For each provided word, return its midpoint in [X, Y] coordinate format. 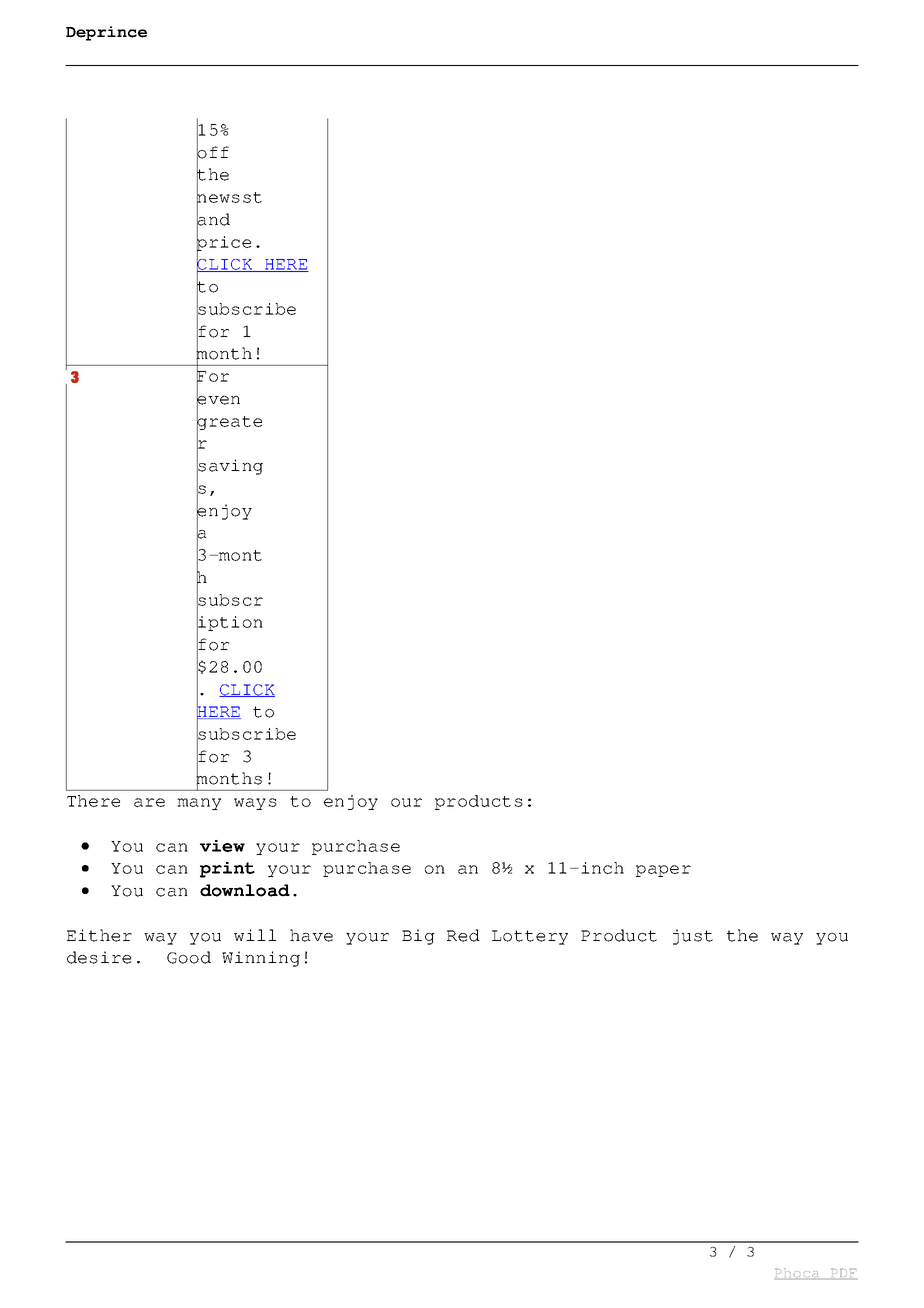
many [199, 804]
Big [418, 937]
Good [189, 957]
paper [663, 871]
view [222, 846]
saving [230, 467]
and [213, 219]
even [218, 400]
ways [255, 804]
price [224, 243]
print [227, 870]
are [149, 802]
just [693, 937]
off [213, 152]
